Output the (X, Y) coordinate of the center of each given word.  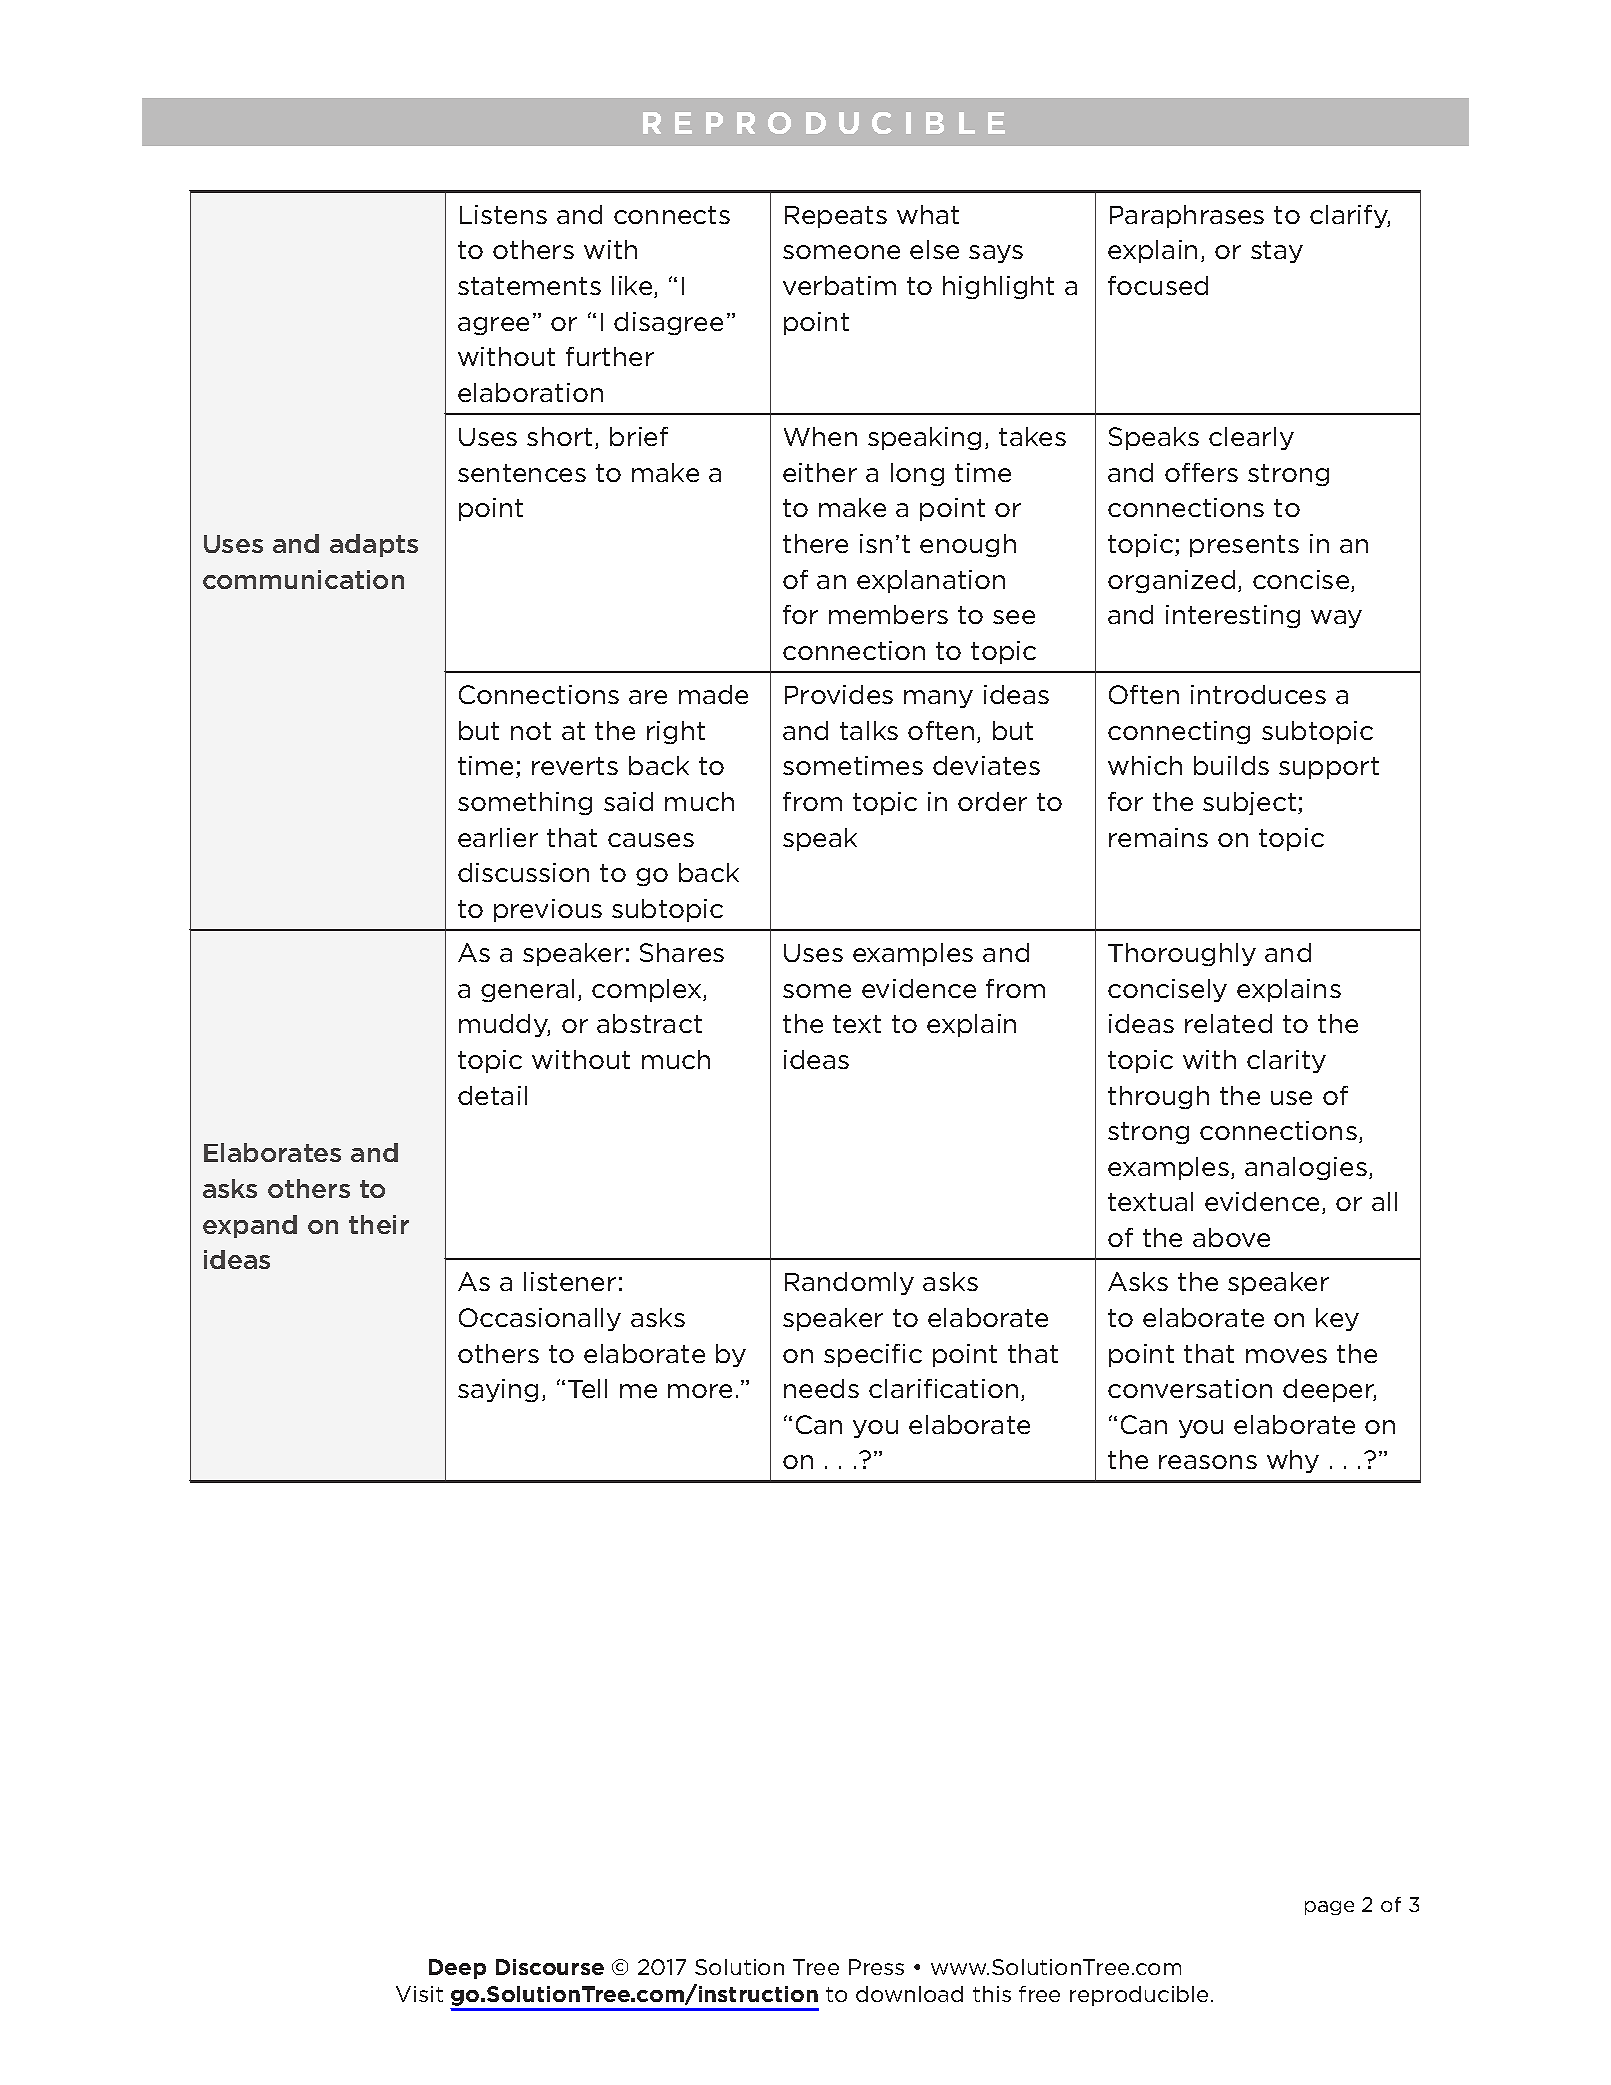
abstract (649, 1023)
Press (876, 1967)
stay (1277, 252)
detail (492, 1095)
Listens (503, 214)
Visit (419, 1994)
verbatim (839, 285)
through (1158, 1097)
